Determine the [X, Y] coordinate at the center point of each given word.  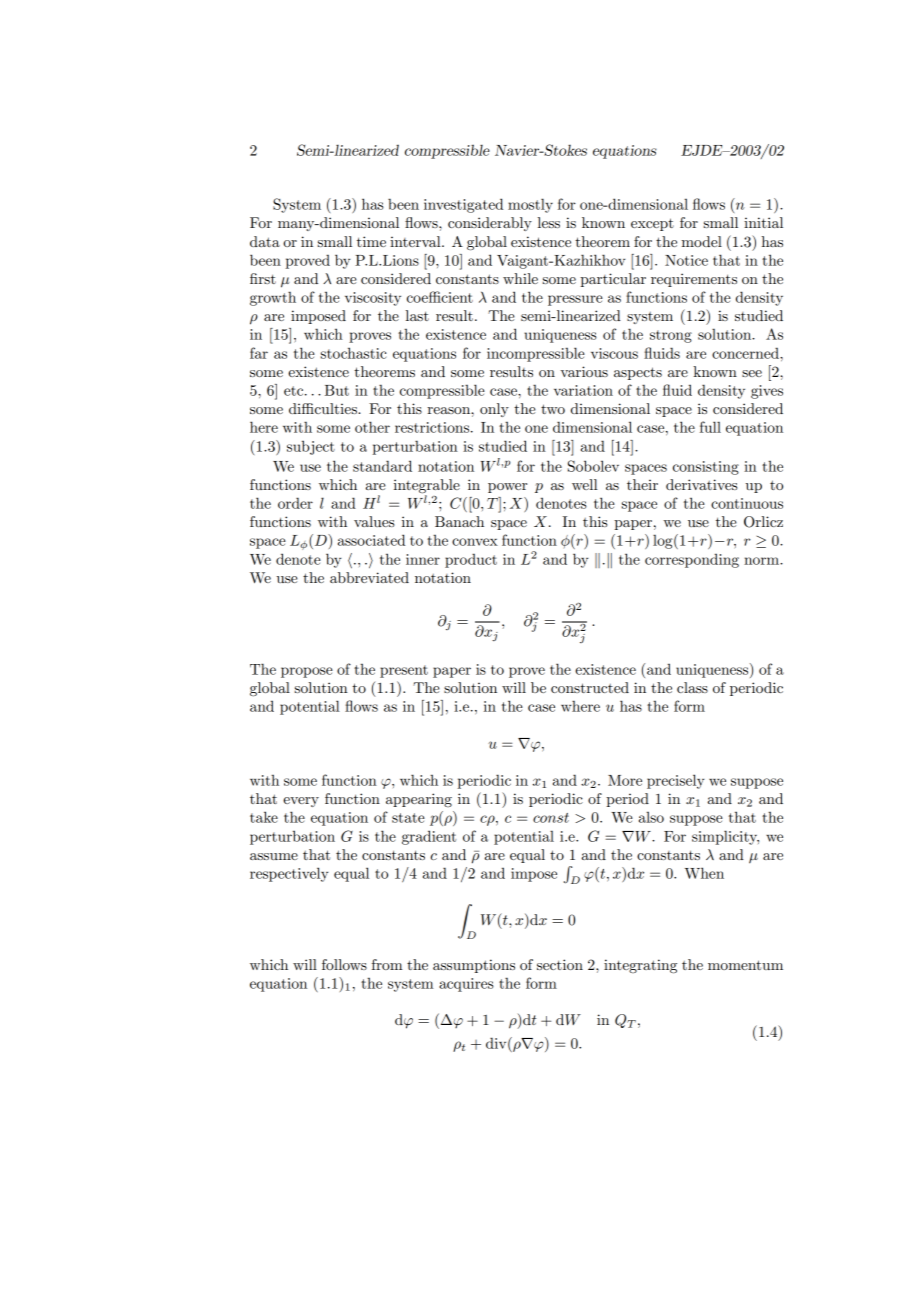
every [301, 802]
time [371, 241]
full [710, 427]
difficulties [324, 408]
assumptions [474, 966]
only [494, 410]
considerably [490, 224]
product [471, 561]
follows [344, 964]
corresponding [692, 560]
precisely [676, 781]
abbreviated [369, 577]
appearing [419, 800]
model [702, 241]
